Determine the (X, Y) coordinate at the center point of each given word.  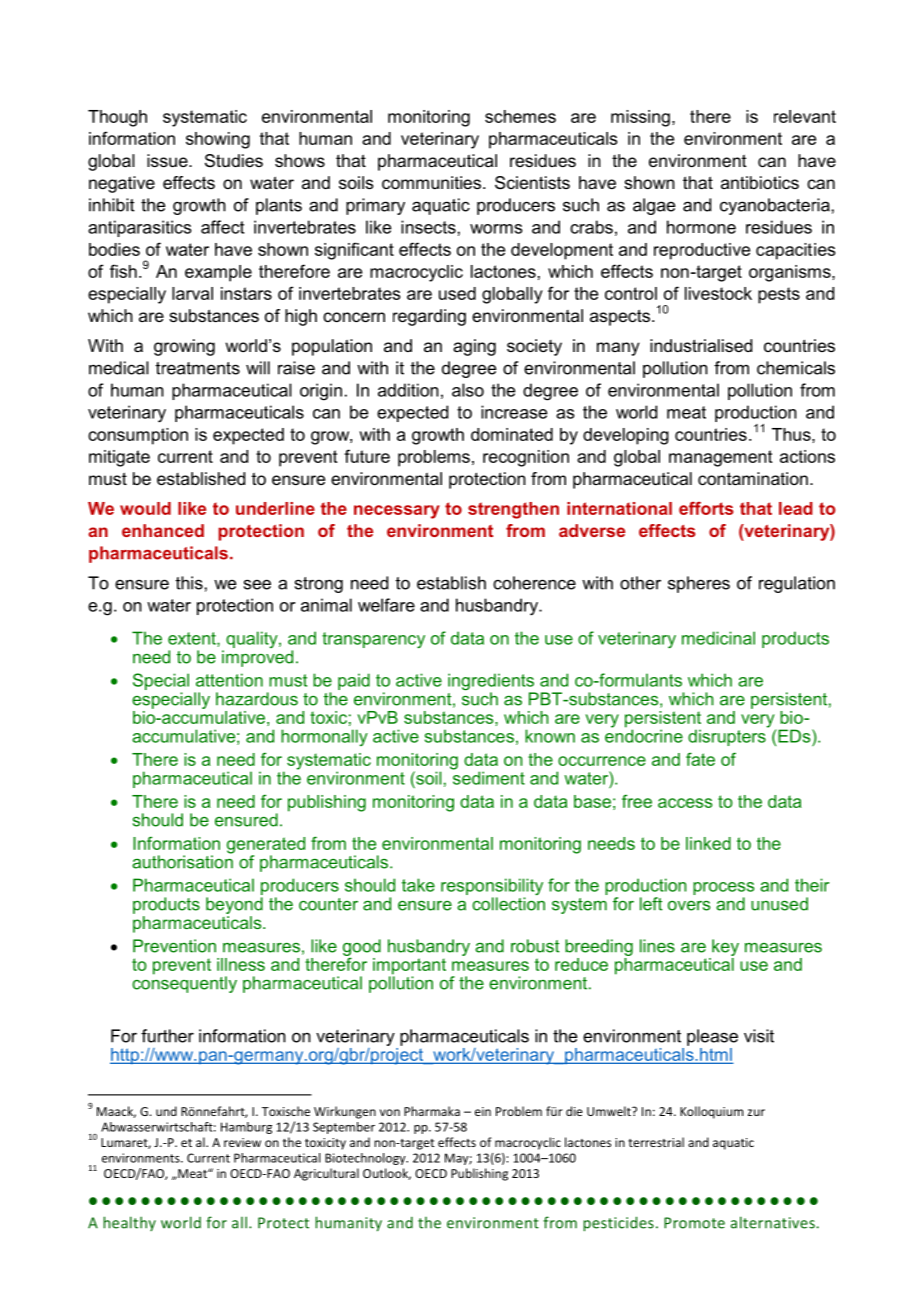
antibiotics (760, 182)
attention (229, 680)
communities (431, 182)
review (242, 1142)
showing (218, 140)
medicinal (718, 638)
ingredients (492, 683)
